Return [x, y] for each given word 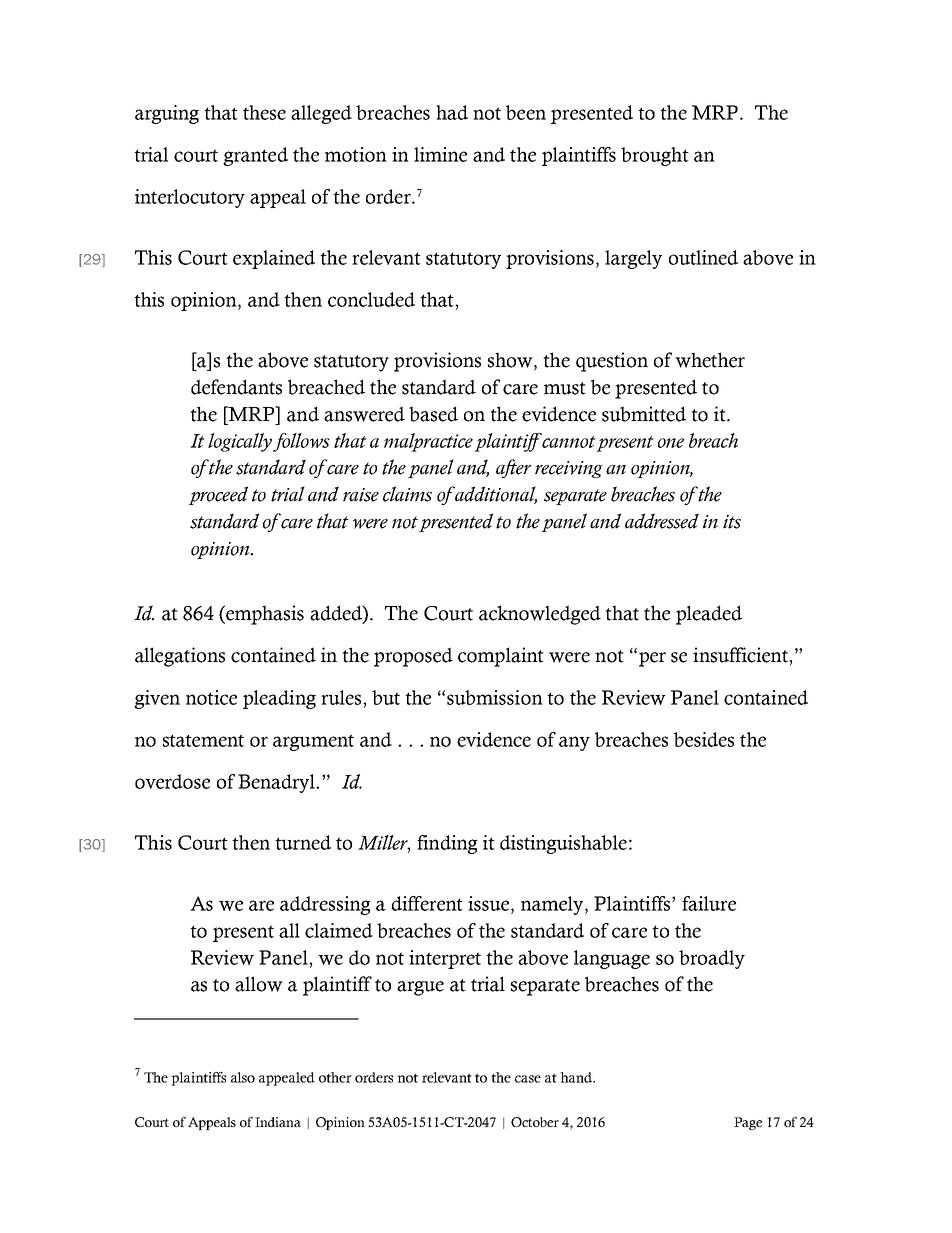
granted [255, 156]
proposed [413, 657]
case [528, 1079]
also [243, 1077]
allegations [180, 657]
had [452, 112]
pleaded [709, 615]
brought [655, 156]
